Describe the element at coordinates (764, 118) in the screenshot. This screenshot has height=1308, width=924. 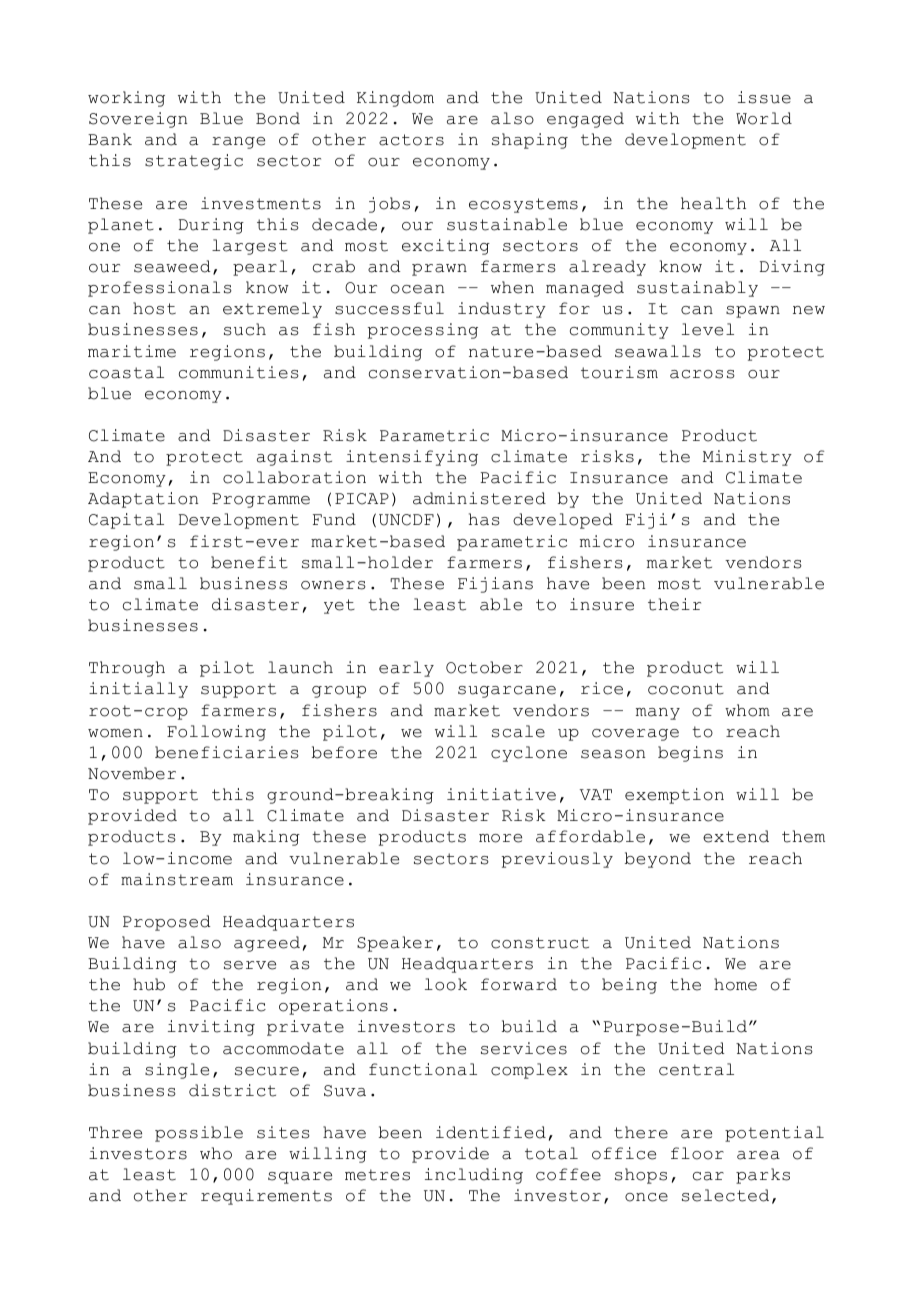
I see `World` at that location.
